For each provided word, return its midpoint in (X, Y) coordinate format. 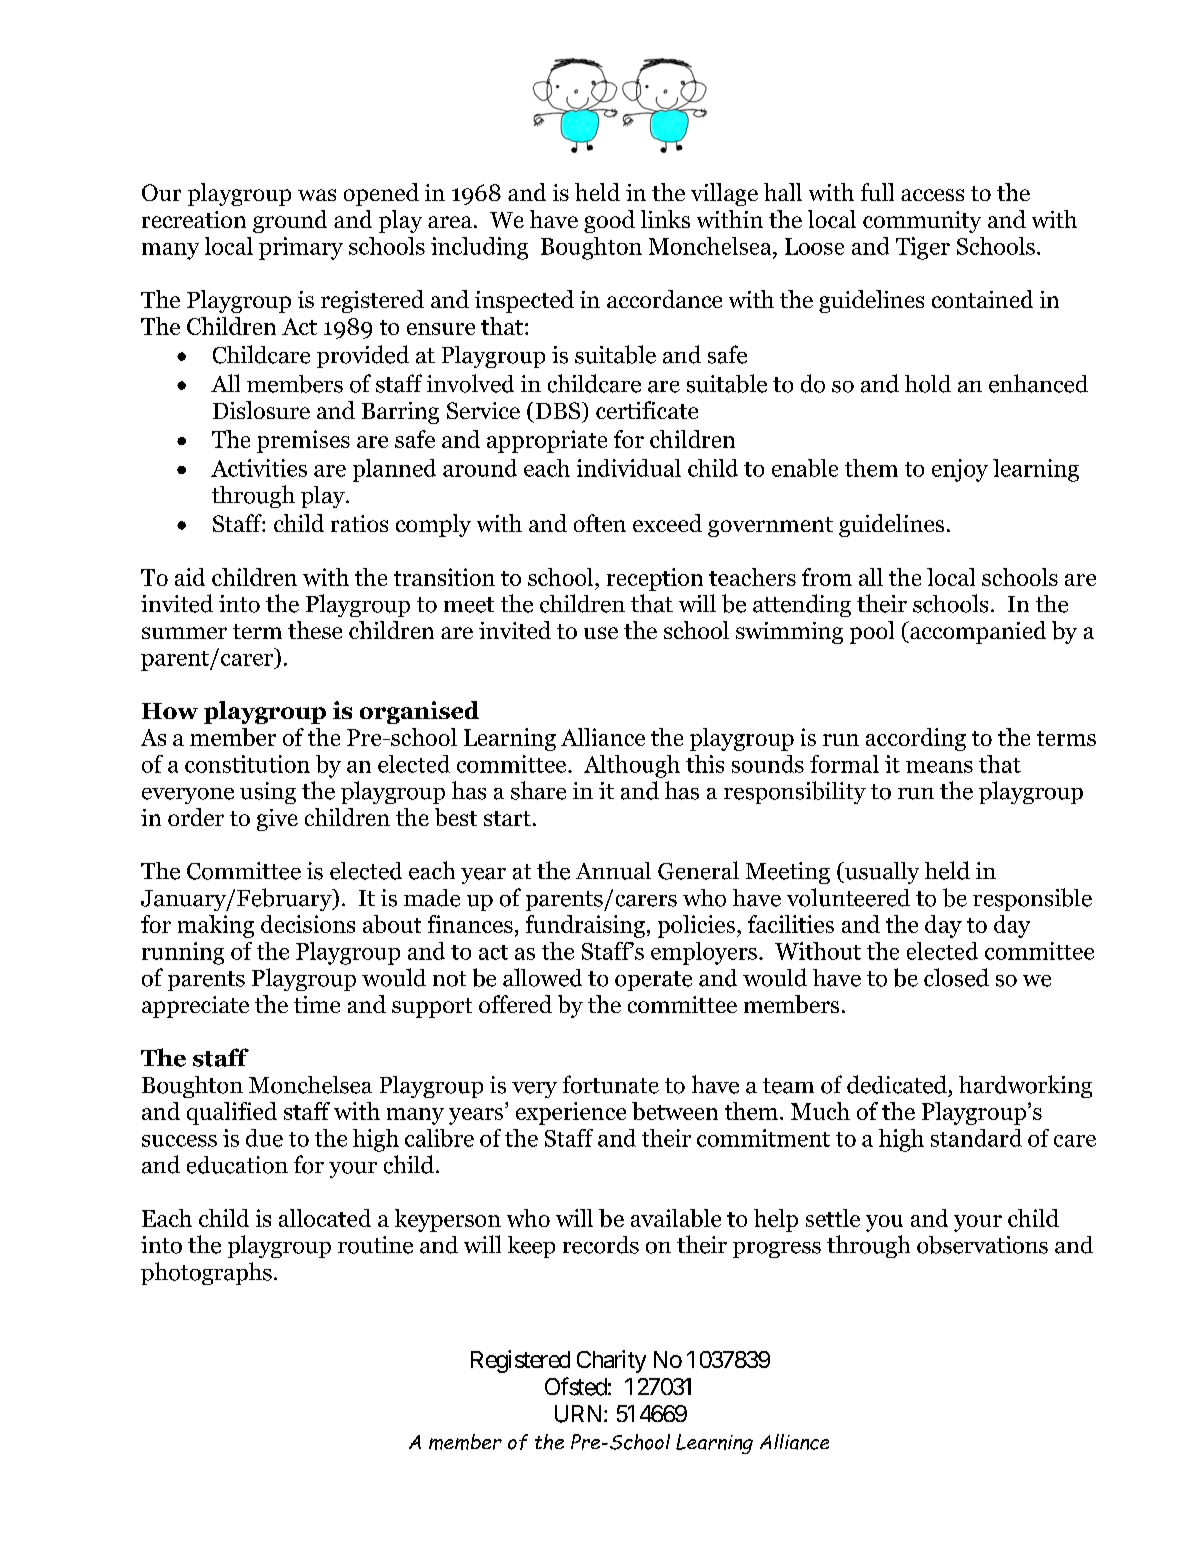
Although (632, 766)
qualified (232, 1113)
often (600, 523)
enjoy (960, 470)
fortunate (611, 1084)
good (609, 221)
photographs (206, 1273)
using (268, 793)
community (922, 222)
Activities (259, 468)
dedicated (897, 1084)
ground (290, 221)
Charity (611, 1361)
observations (982, 1245)
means (939, 767)
